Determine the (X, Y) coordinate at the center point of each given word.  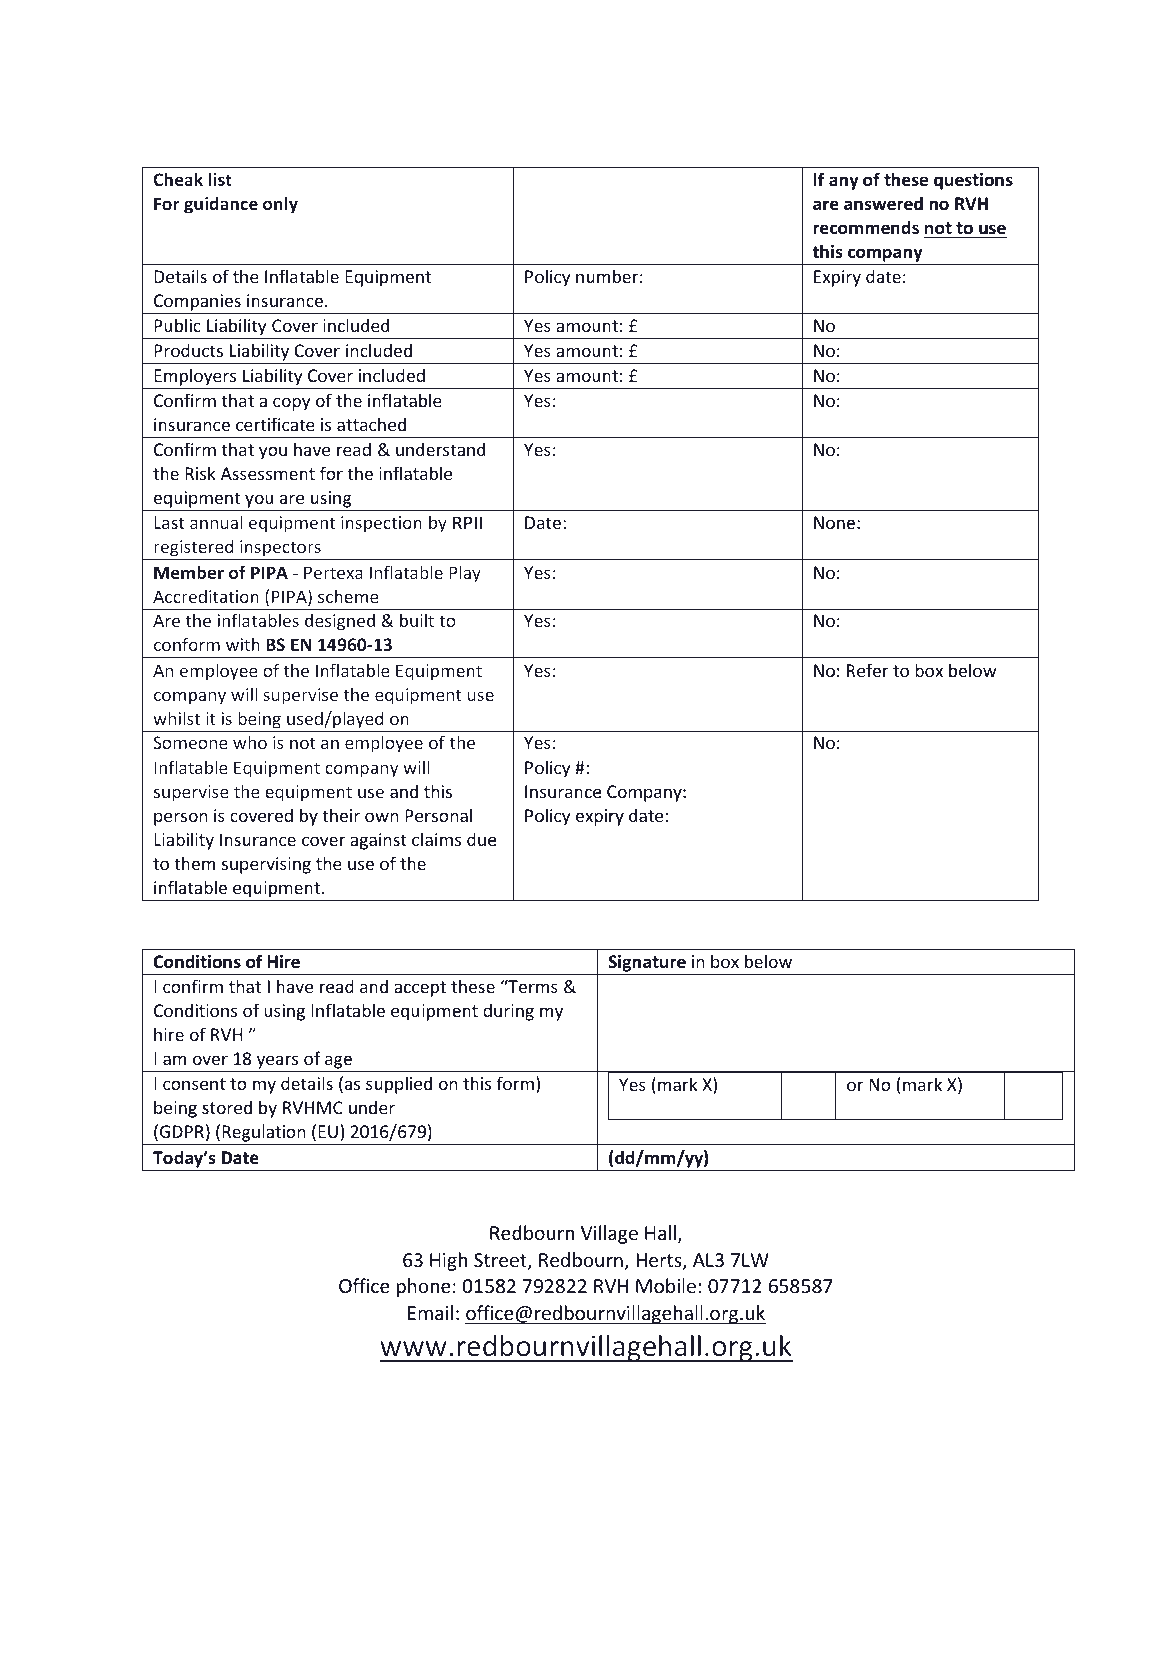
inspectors (280, 550)
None (834, 522)
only (280, 205)
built (417, 620)
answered (883, 203)
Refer (867, 670)
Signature (647, 965)
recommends (866, 227)
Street (501, 1261)
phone (424, 1287)
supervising (266, 865)
